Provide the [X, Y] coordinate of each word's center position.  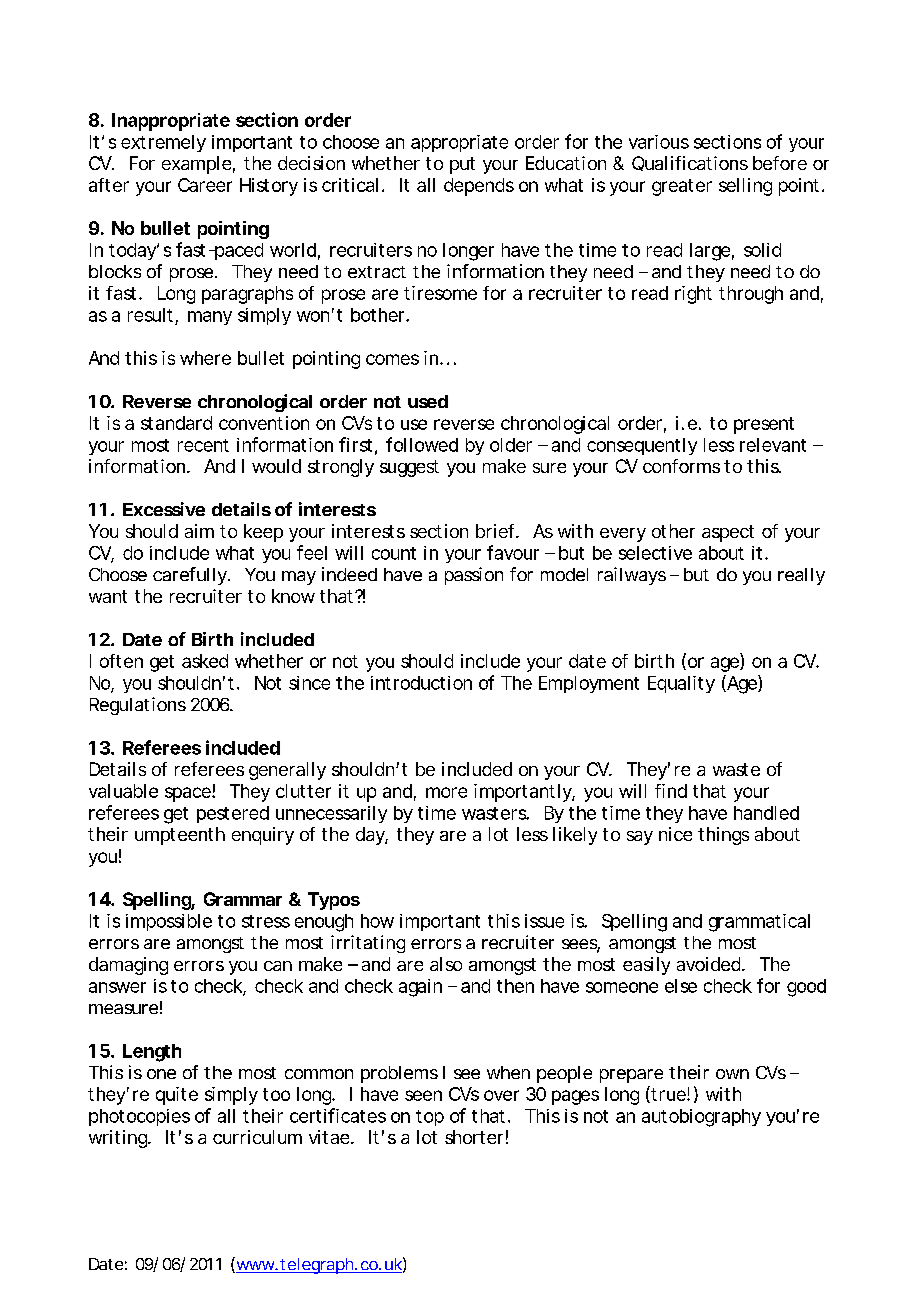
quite [177, 1096]
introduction [421, 683]
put [462, 165]
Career [205, 185]
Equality [681, 684]
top [430, 1118]
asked [205, 661]
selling [745, 187]
